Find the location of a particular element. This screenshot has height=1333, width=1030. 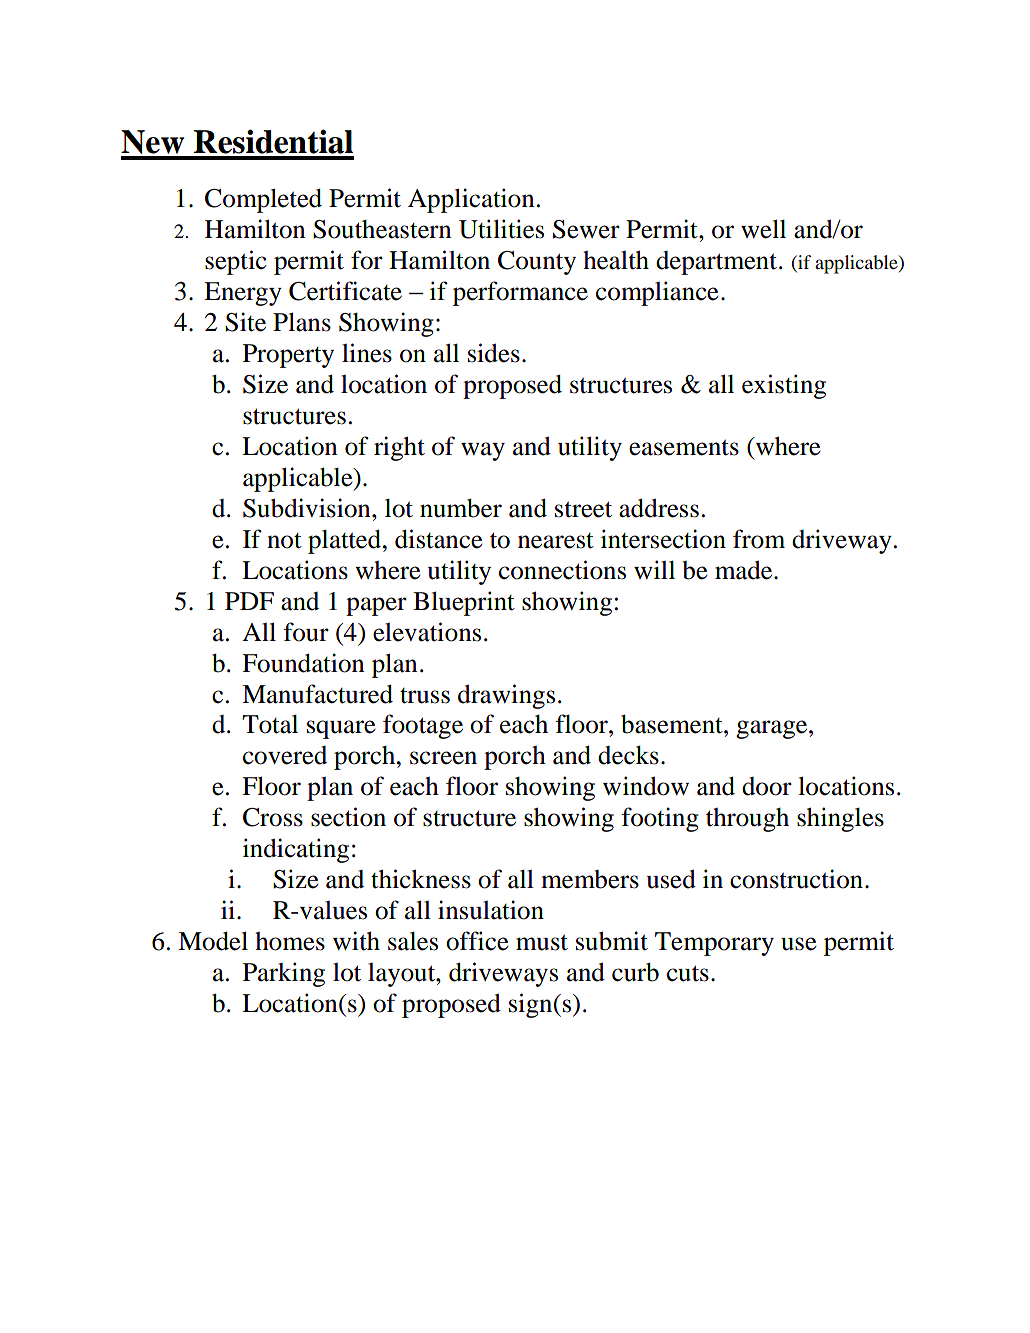

basement is located at coordinates (673, 724).
